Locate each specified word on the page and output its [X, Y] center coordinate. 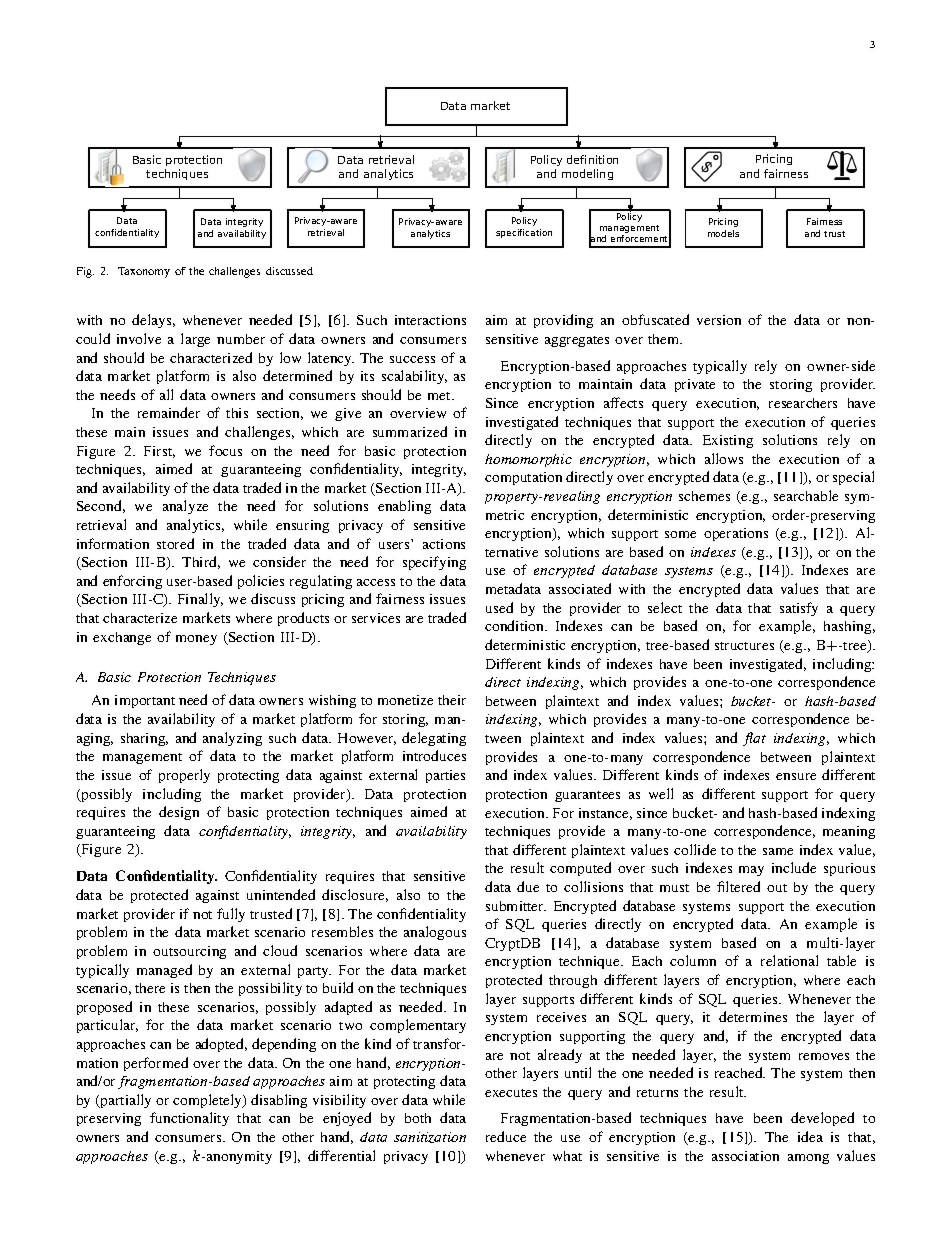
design [179, 813]
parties [445, 776]
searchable [806, 495]
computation [523, 478]
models [723, 233]
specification [524, 233]
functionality [189, 1119]
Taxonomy [144, 272]
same [778, 851]
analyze [185, 507]
